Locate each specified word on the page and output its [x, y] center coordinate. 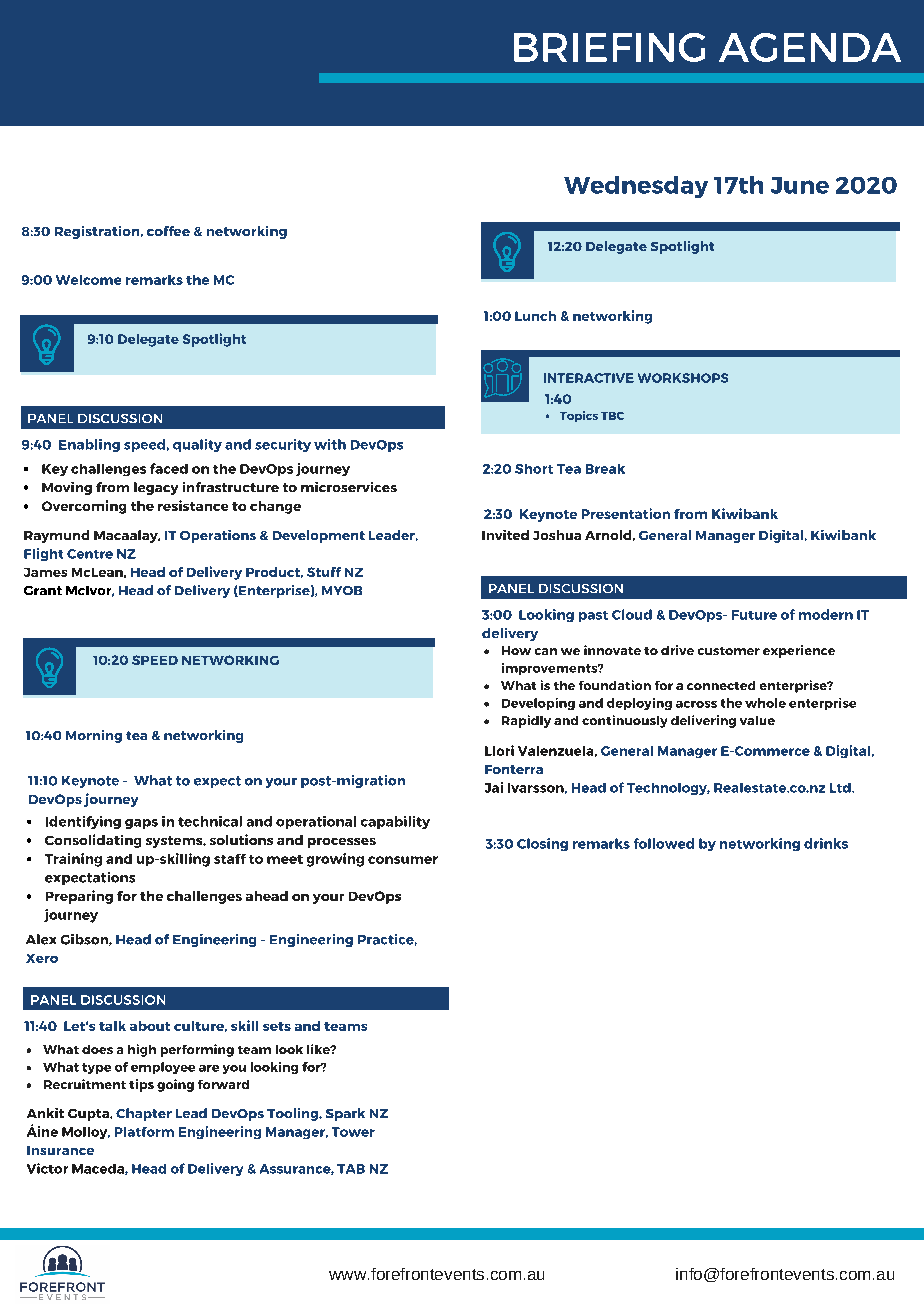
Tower [353, 1132]
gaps [141, 824]
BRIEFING [609, 47]
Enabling [89, 445]
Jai [494, 787]
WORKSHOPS [683, 378]
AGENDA [810, 47]
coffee [168, 231]
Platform [144, 1132]
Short [534, 469]
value [757, 720]
